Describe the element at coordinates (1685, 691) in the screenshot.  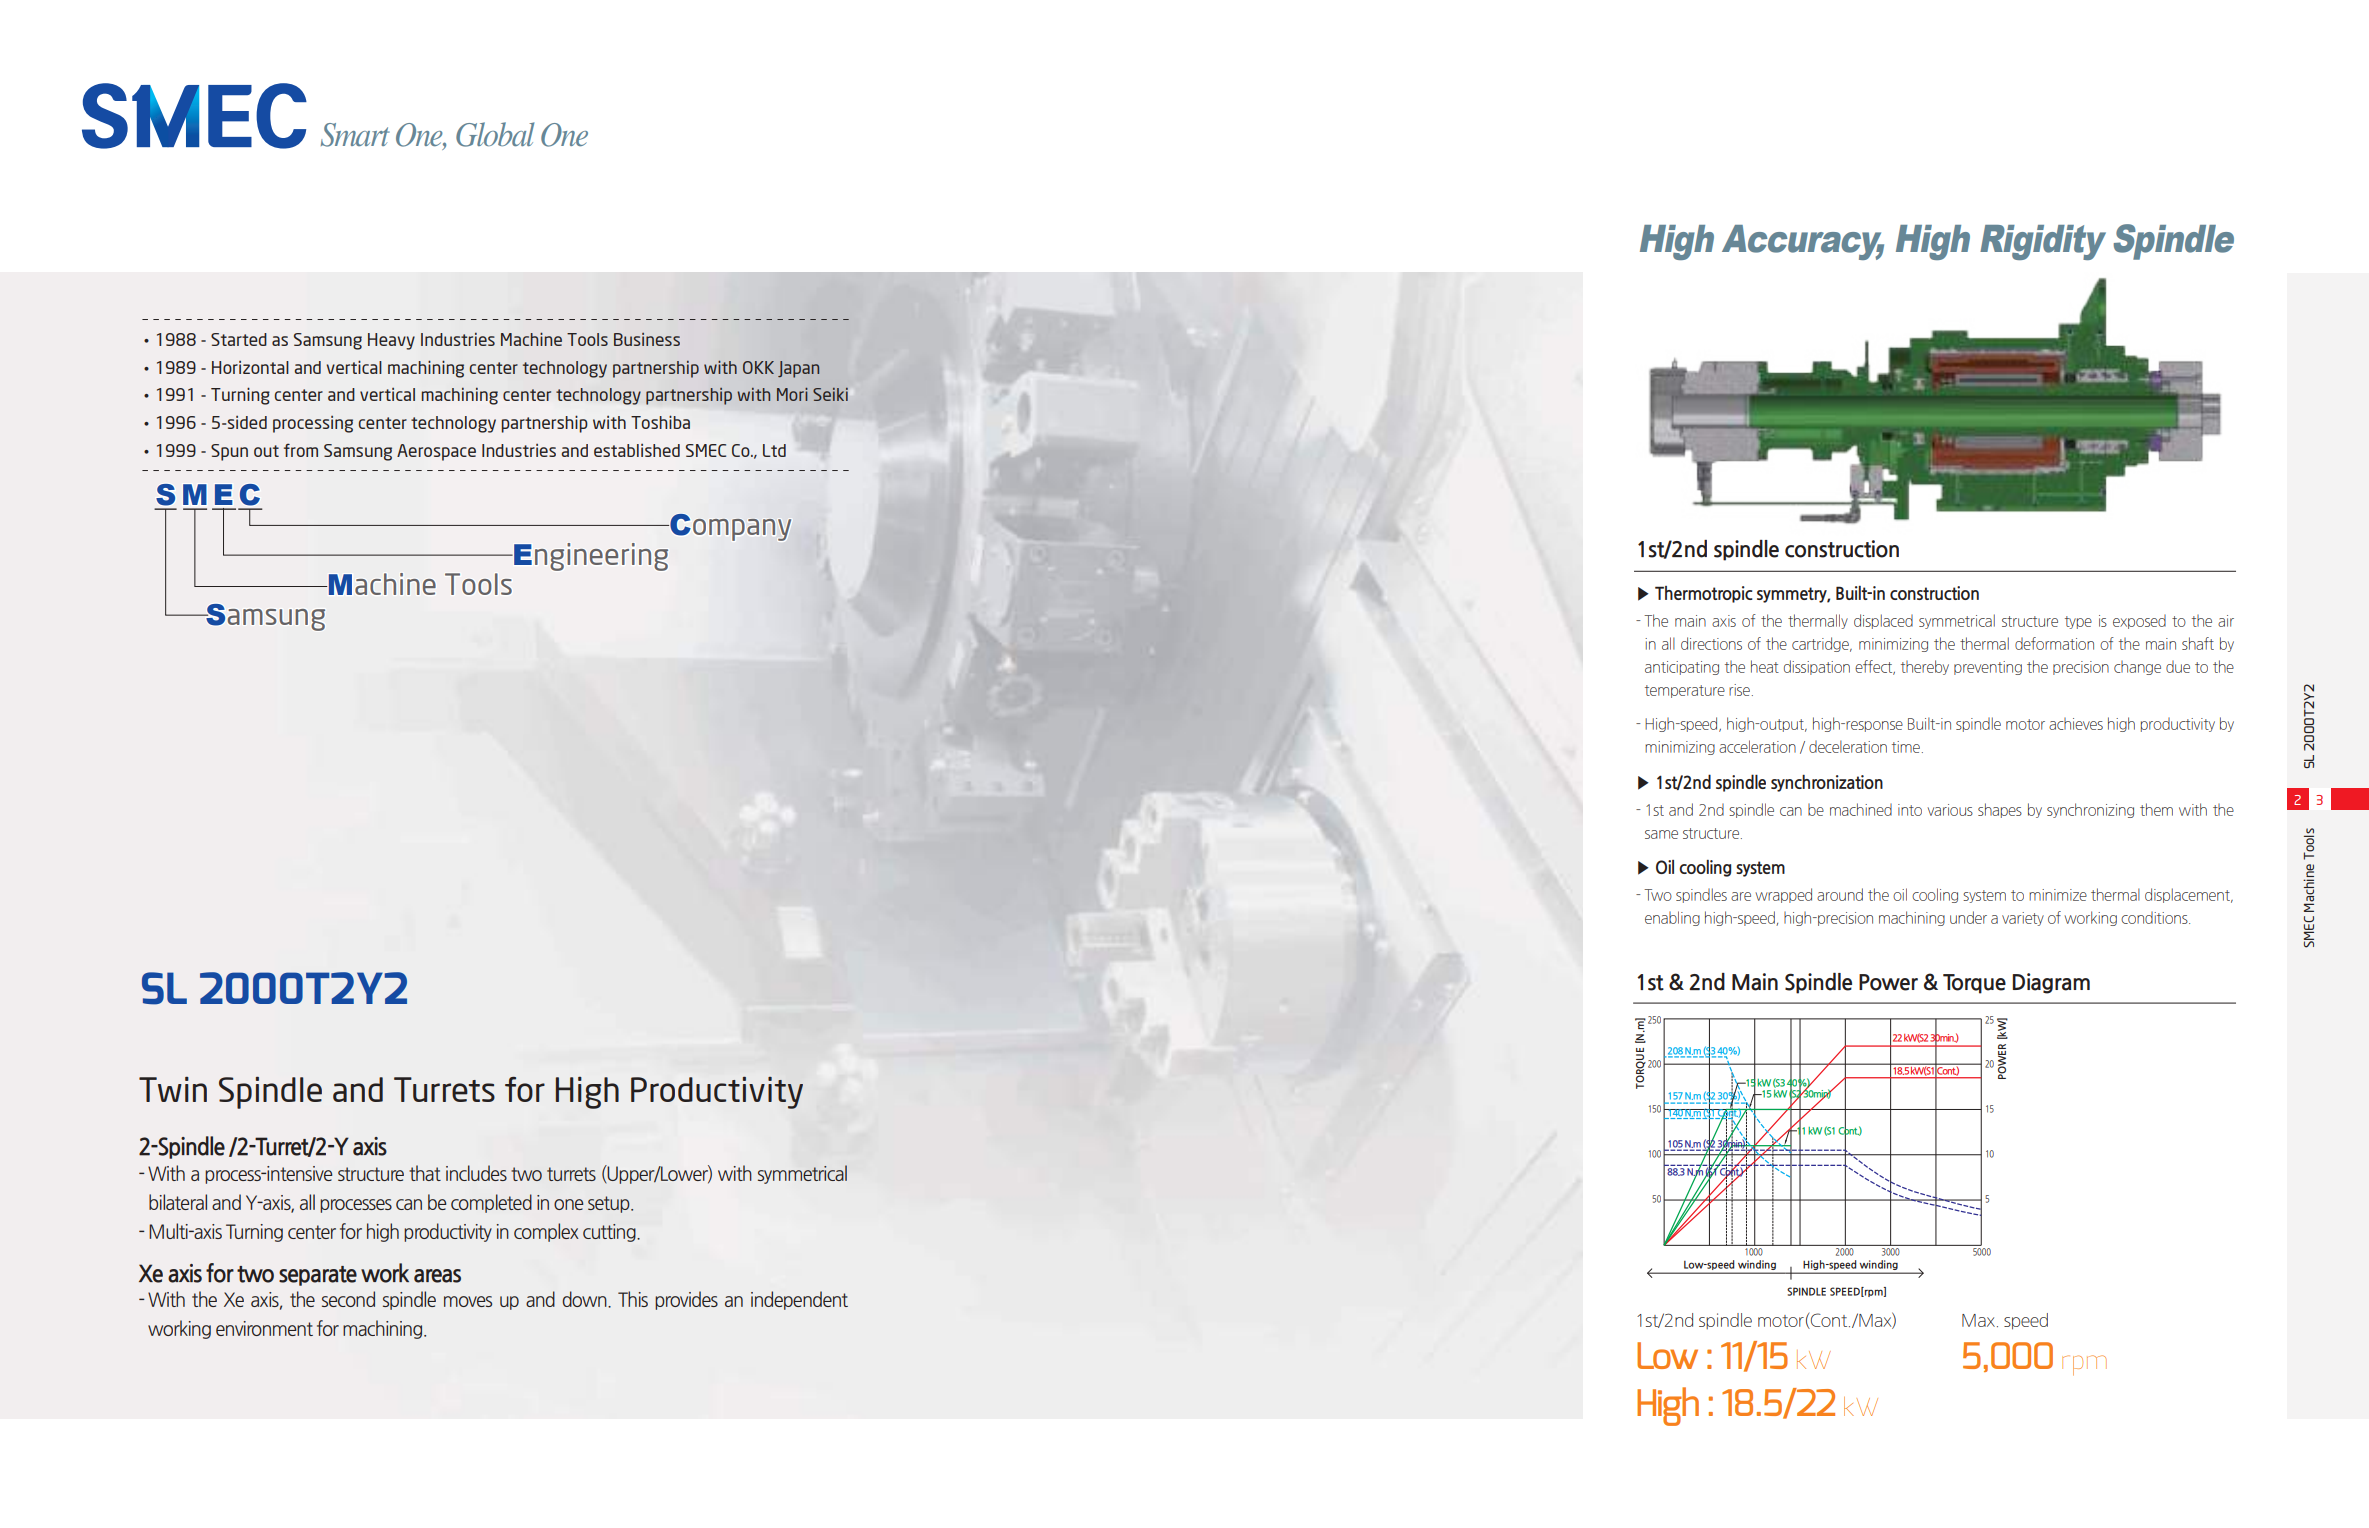
I see `temperature` at that location.
